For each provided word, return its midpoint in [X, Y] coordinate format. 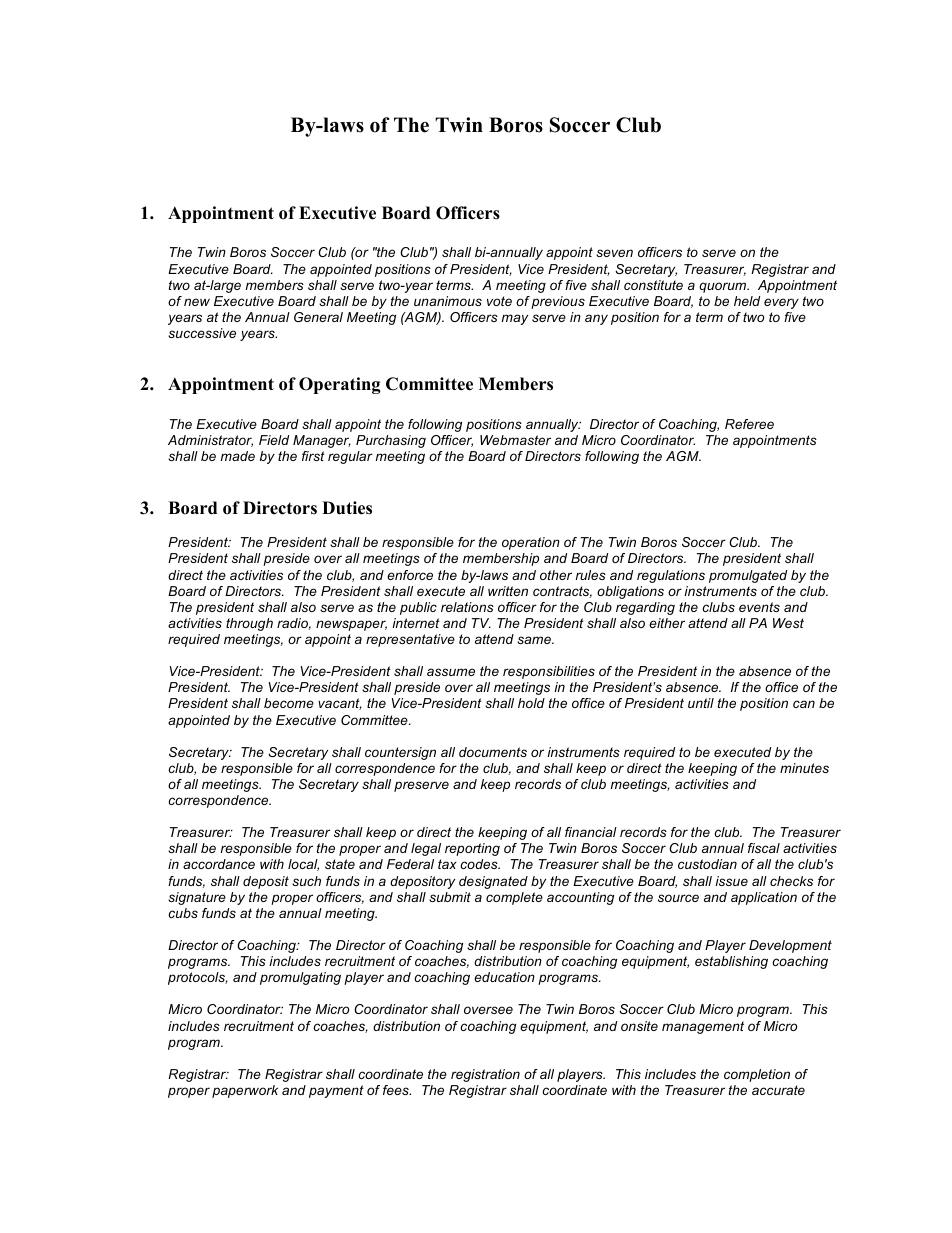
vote [499, 301]
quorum [724, 287]
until [701, 703]
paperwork [245, 1091]
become [289, 703]
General [318, 317]
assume [451, 672]
